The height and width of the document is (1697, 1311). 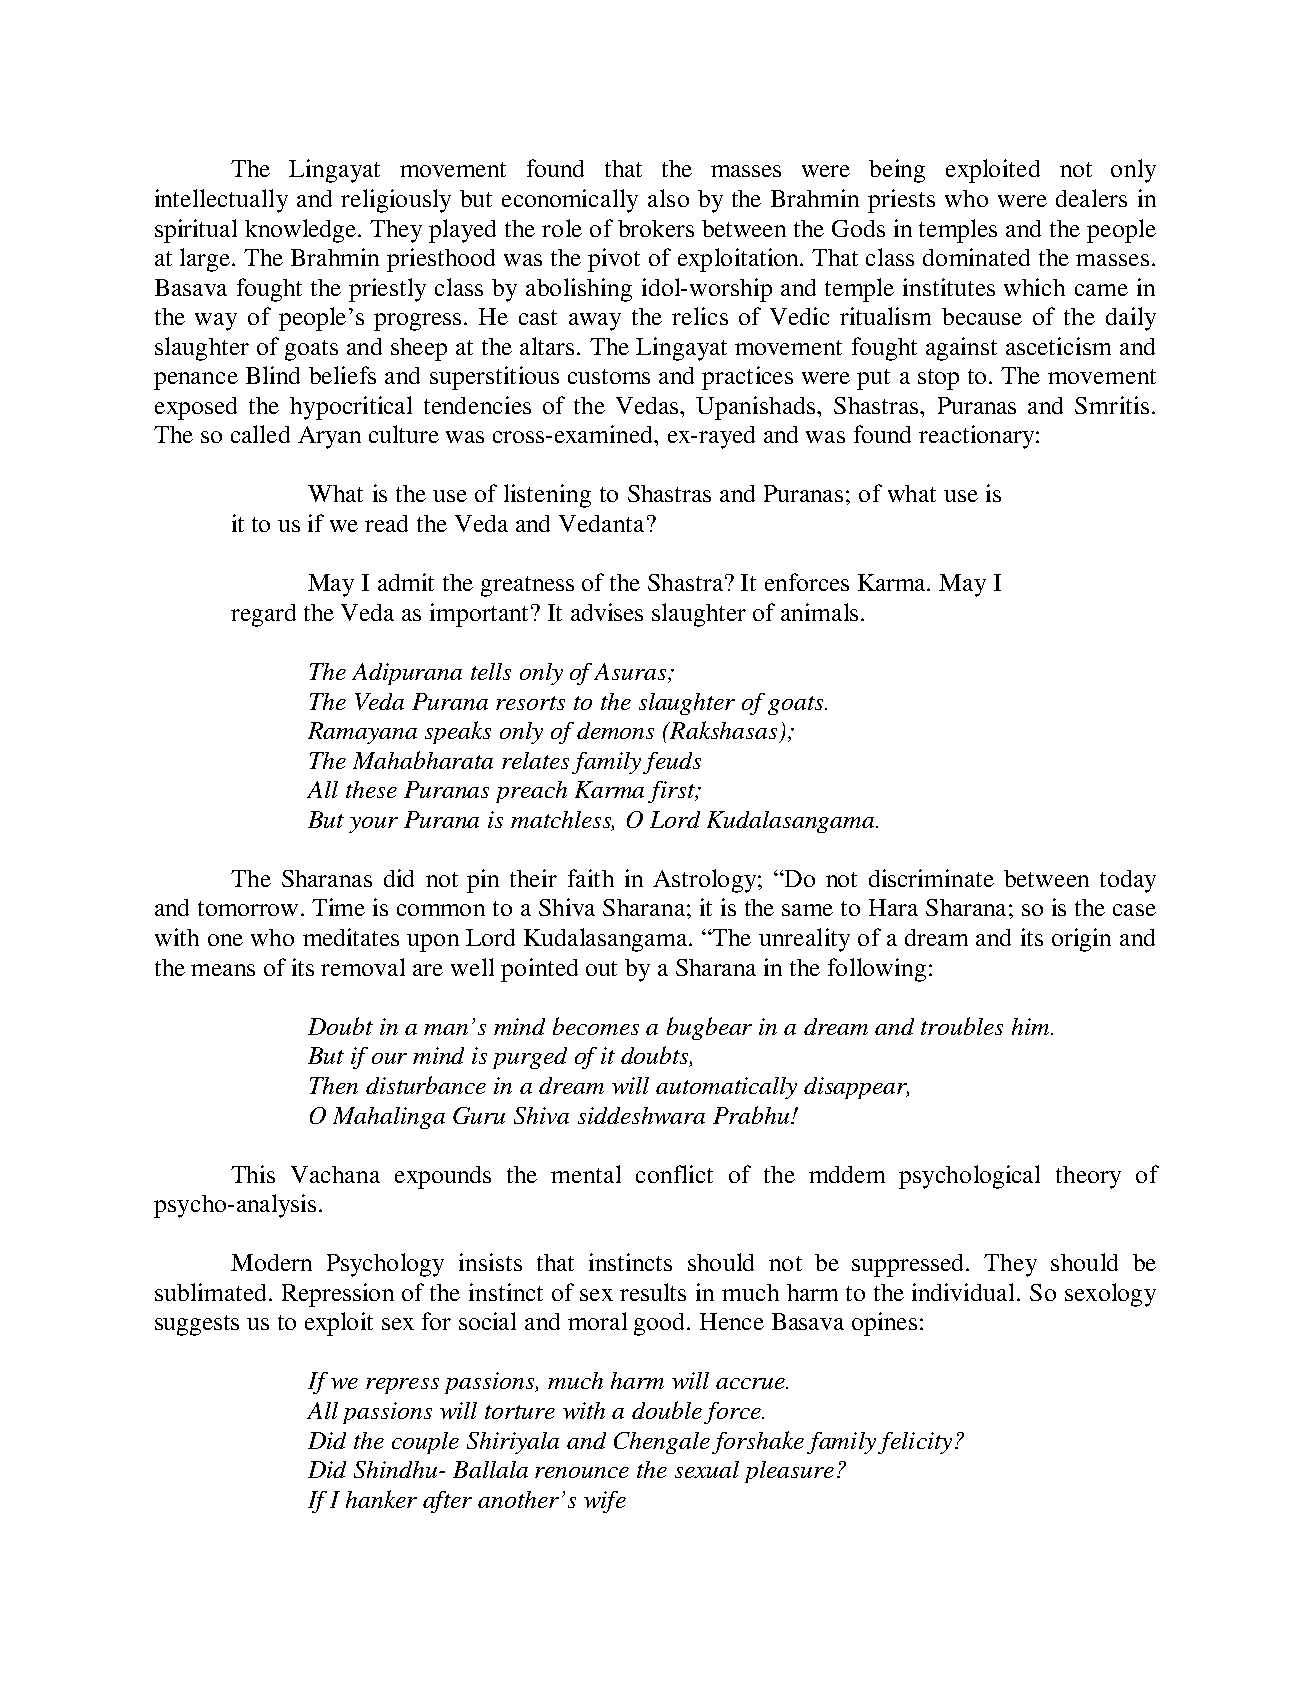 What do you see at coordinates (668, 198) in the document?
I see `also` at bounding box center [668, 198].
